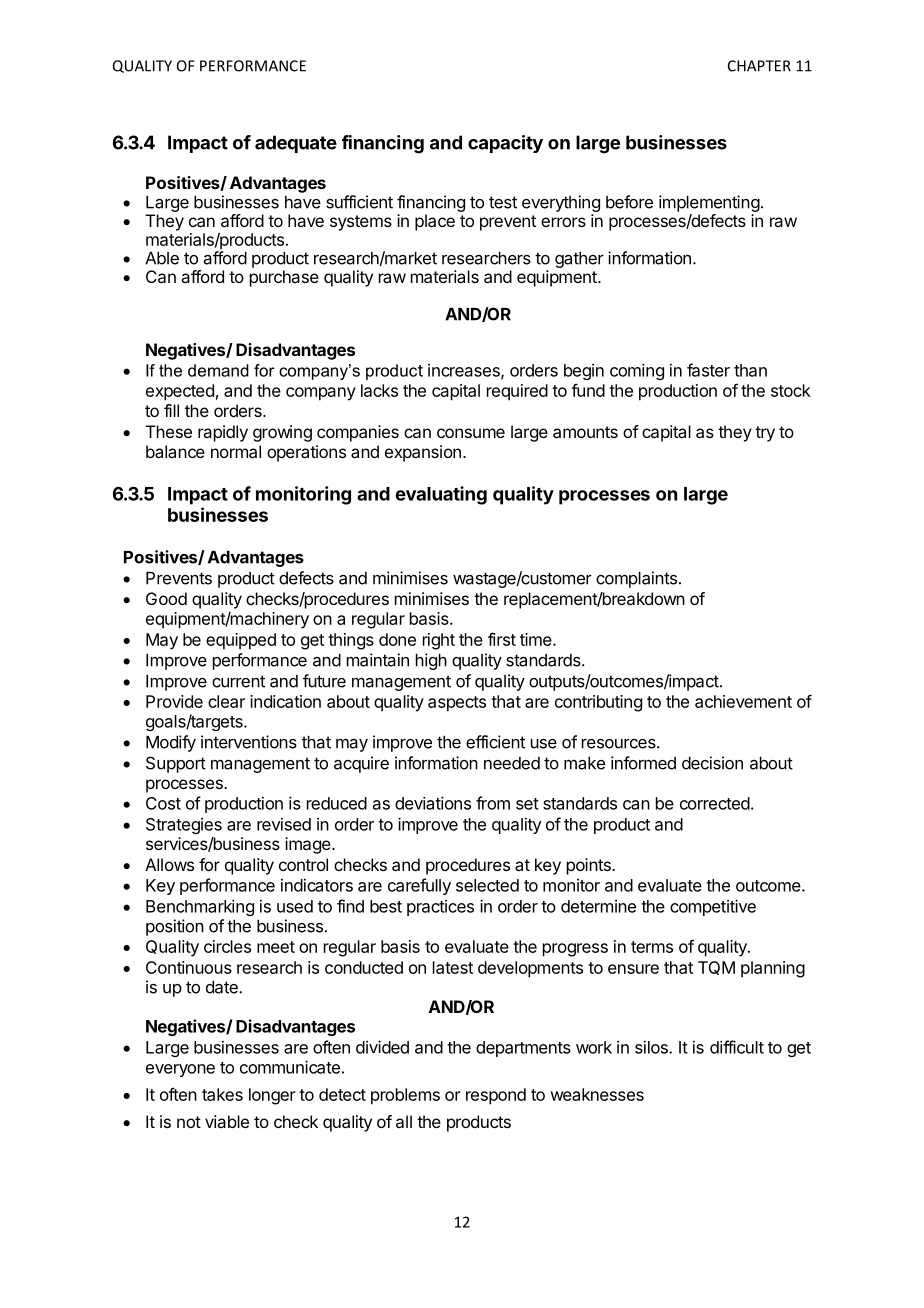 This screenshot has width=924, height=1308. Describe the element at coordinates (502, 639) in the screenshot. I see `first` at that location.
